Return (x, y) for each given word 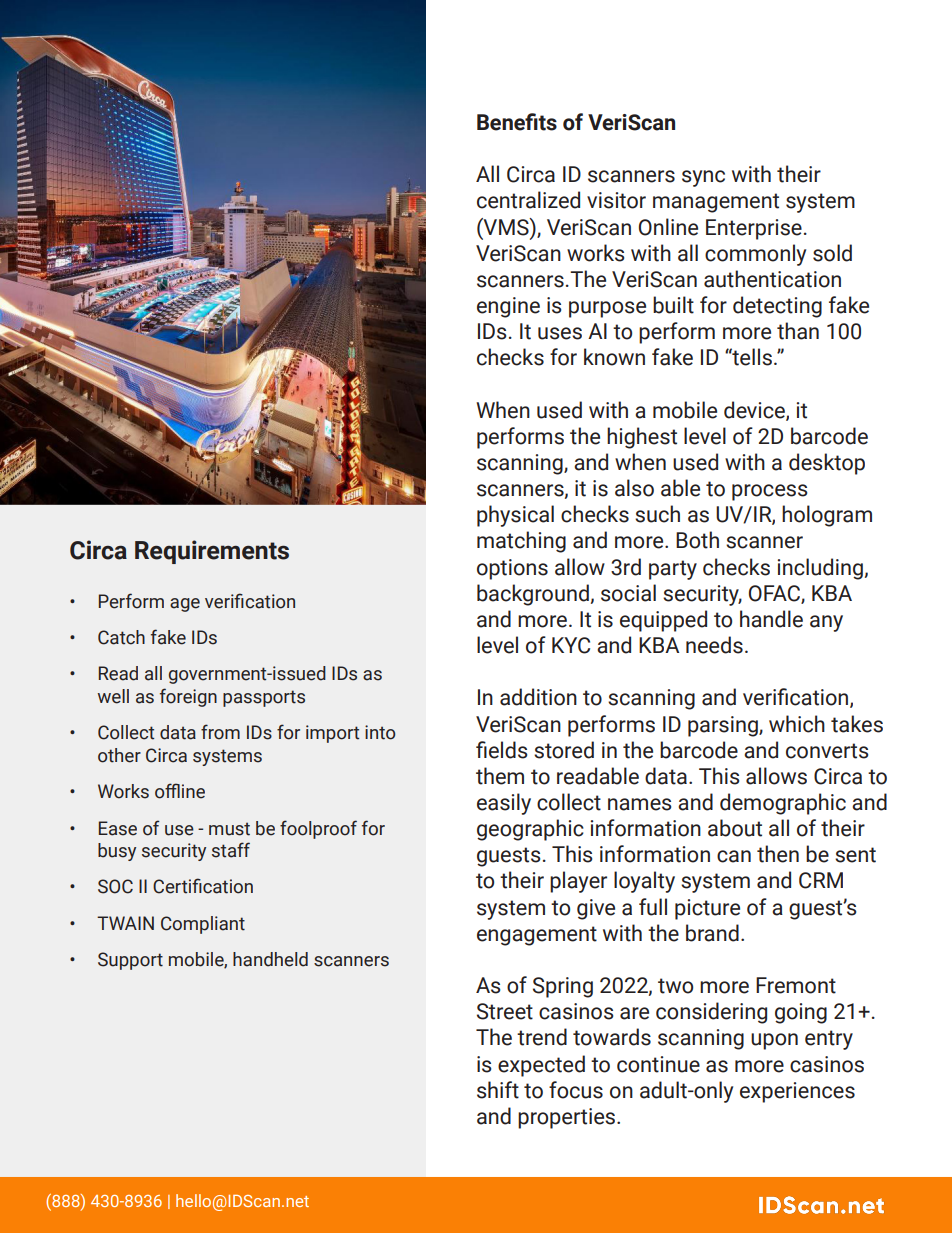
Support (130, 961)
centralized (528, 200)
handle (771, 619)
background (533, 595)
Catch (121, 637)
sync (703, 178)
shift (498, 1090)
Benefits (517, 122)
